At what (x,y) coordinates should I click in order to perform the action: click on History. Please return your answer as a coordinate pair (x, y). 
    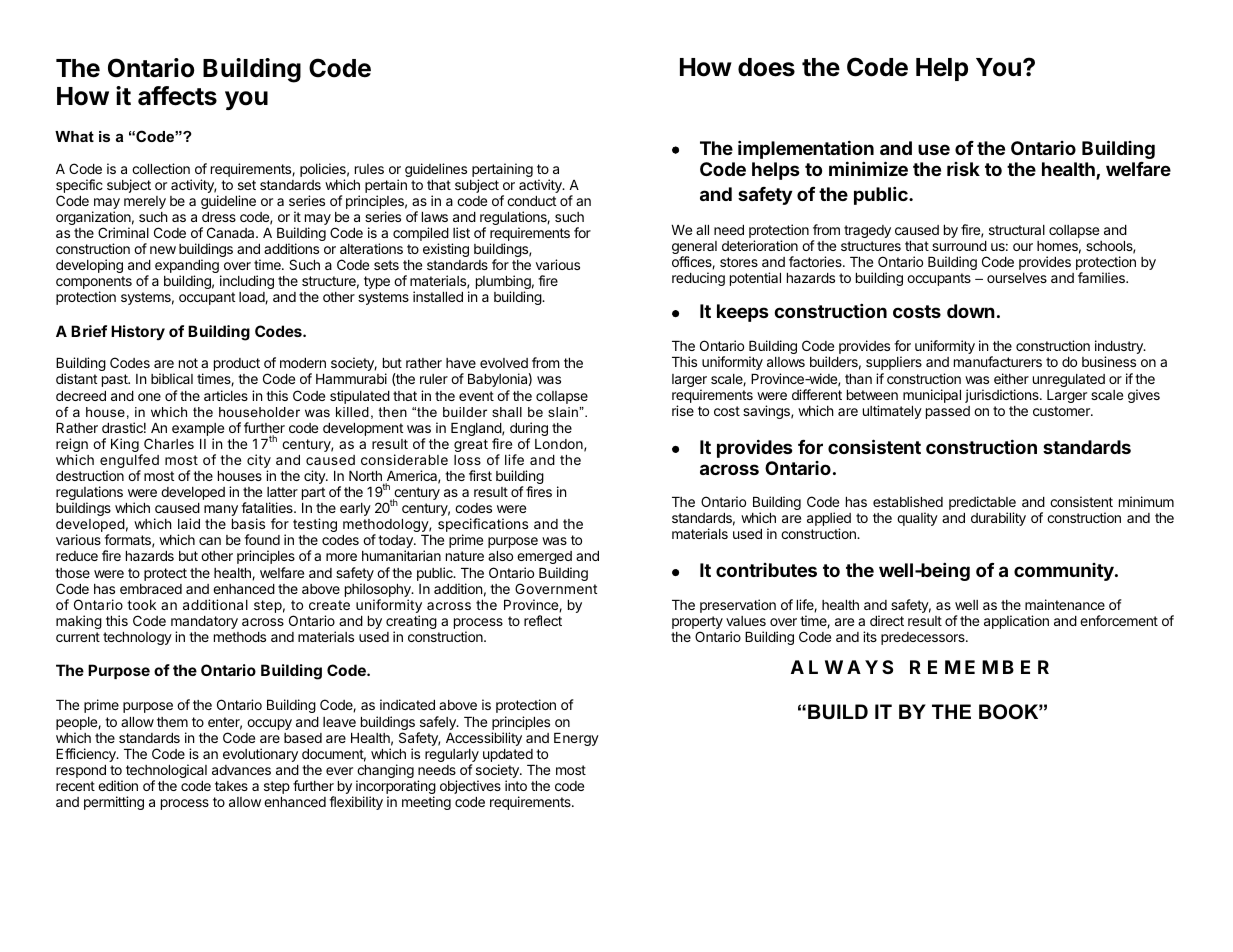
    Looking at the image, I should click on (138, 332).
